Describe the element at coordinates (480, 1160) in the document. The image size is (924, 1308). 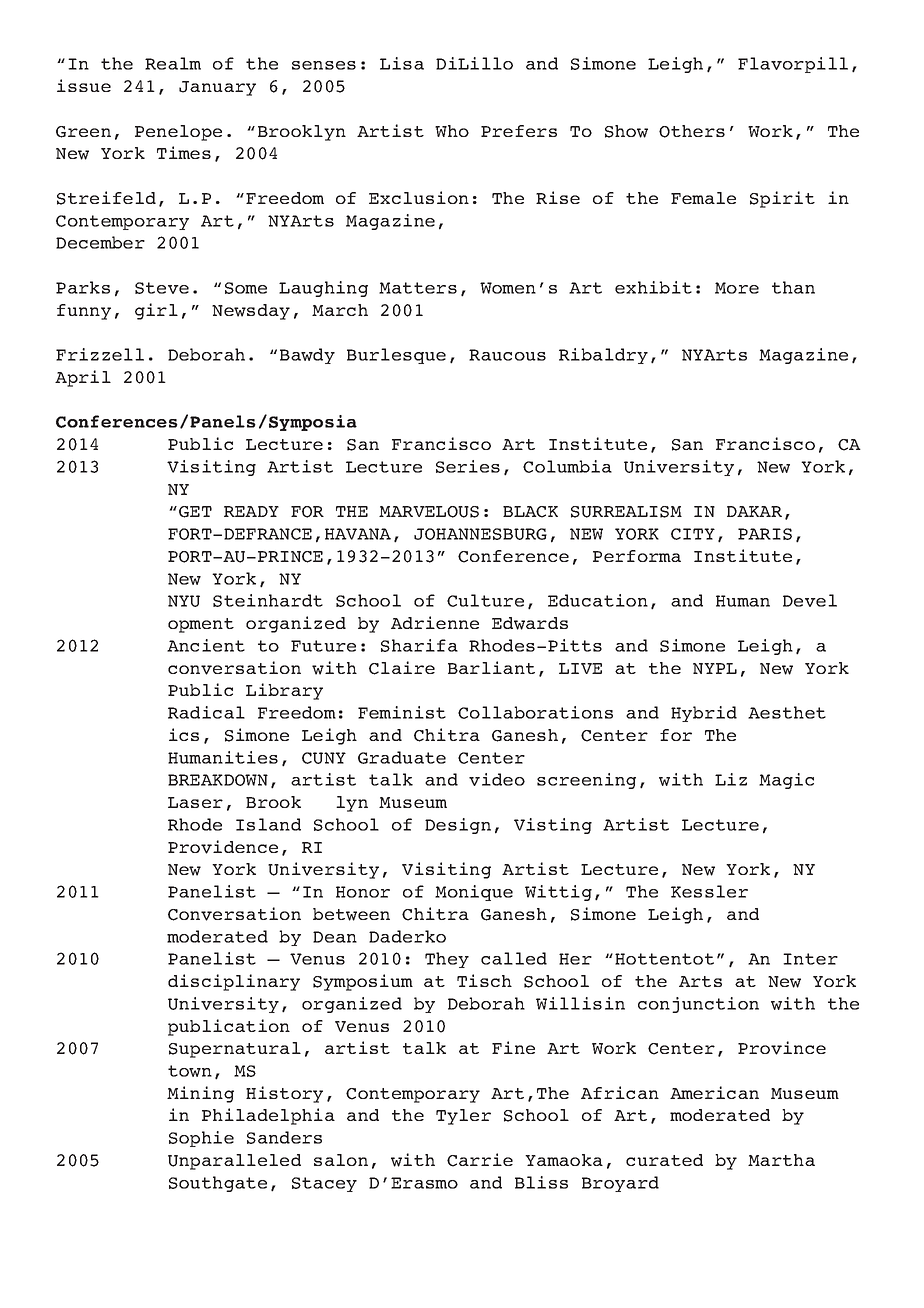
I see `Carrie` at that location.
